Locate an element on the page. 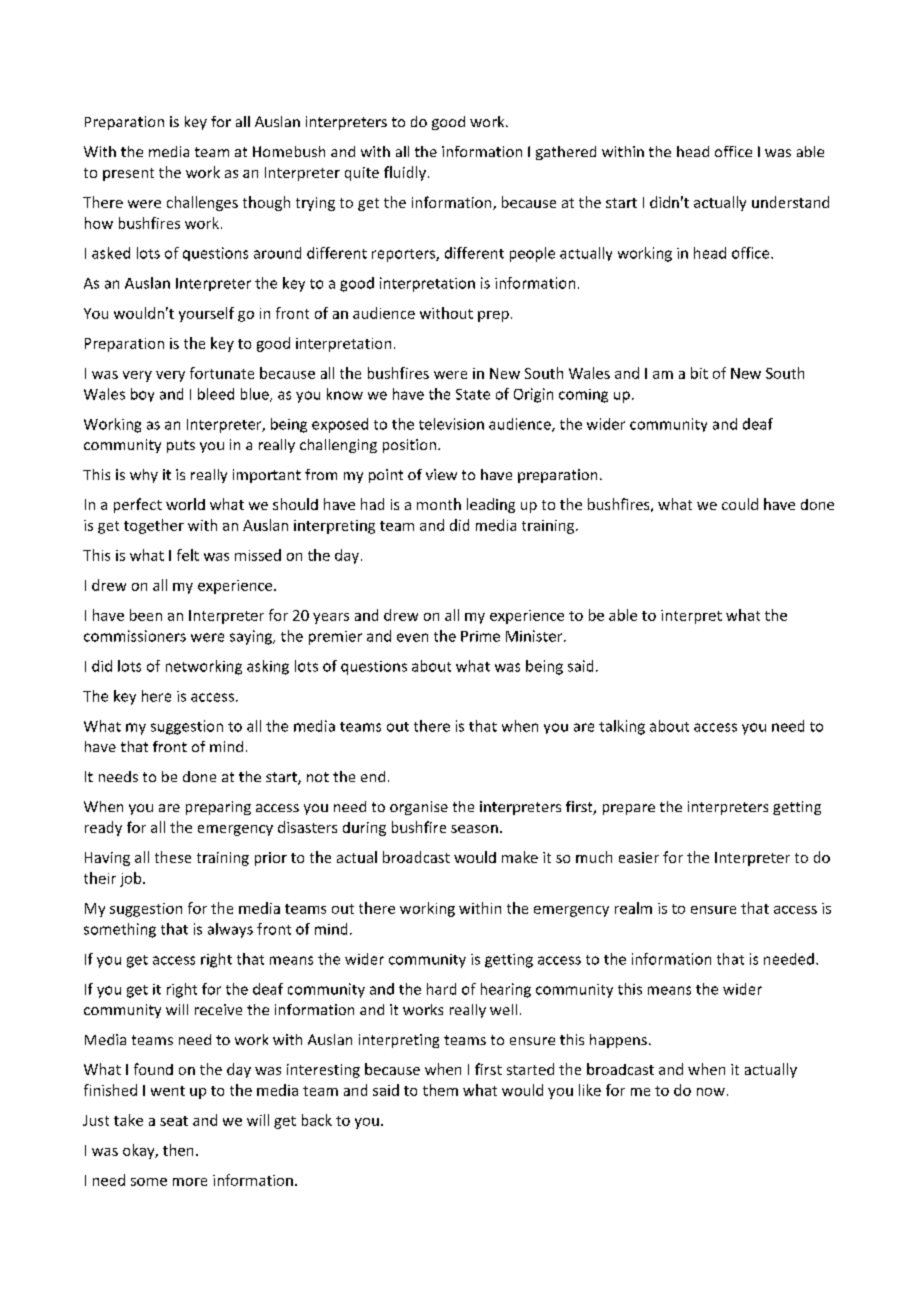 The height and width of the image is (1307, 924). then is located at coordinates (178, 1150).
